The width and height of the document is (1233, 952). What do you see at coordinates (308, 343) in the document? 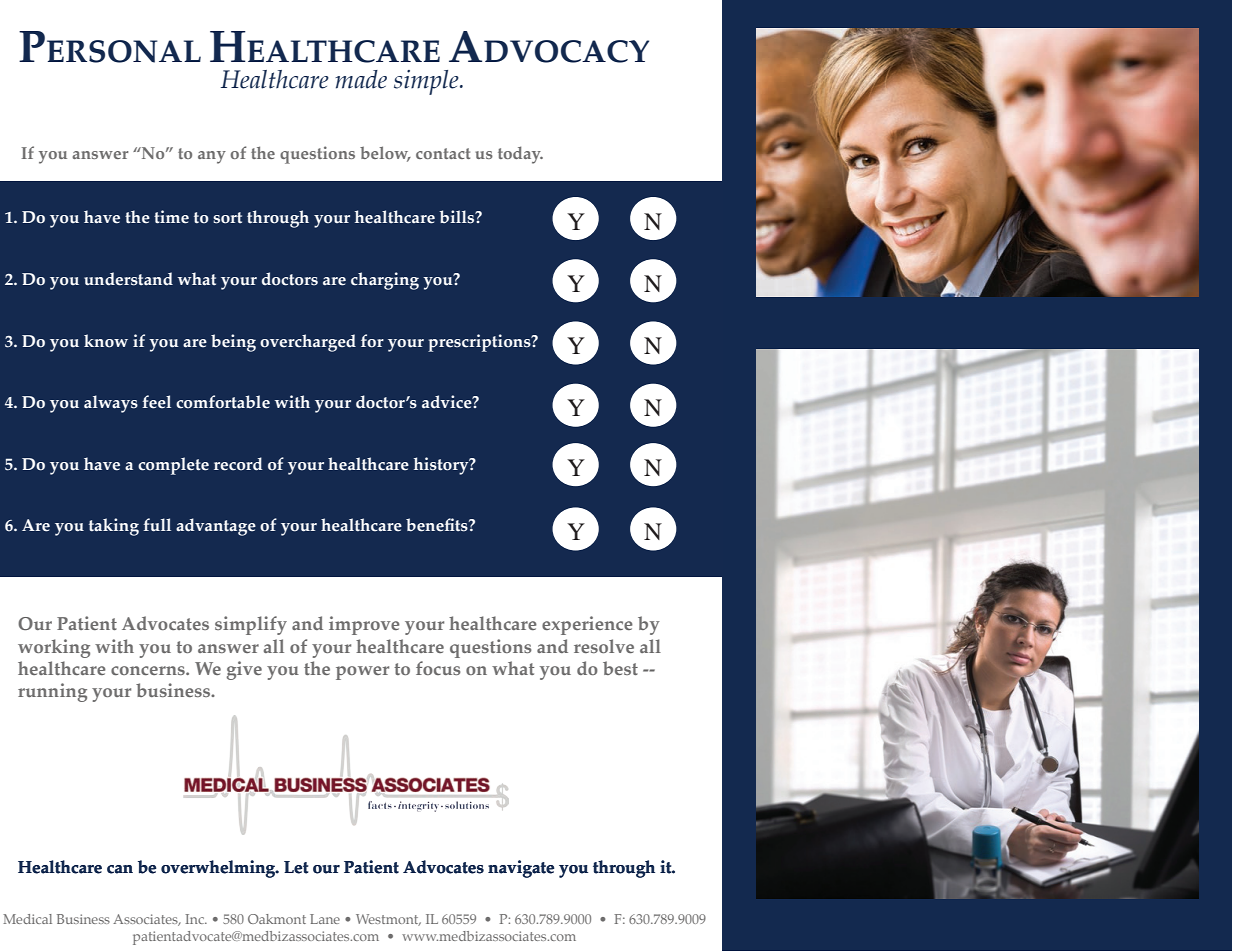
I see `overcharged` at bounding box center [308, 343].
